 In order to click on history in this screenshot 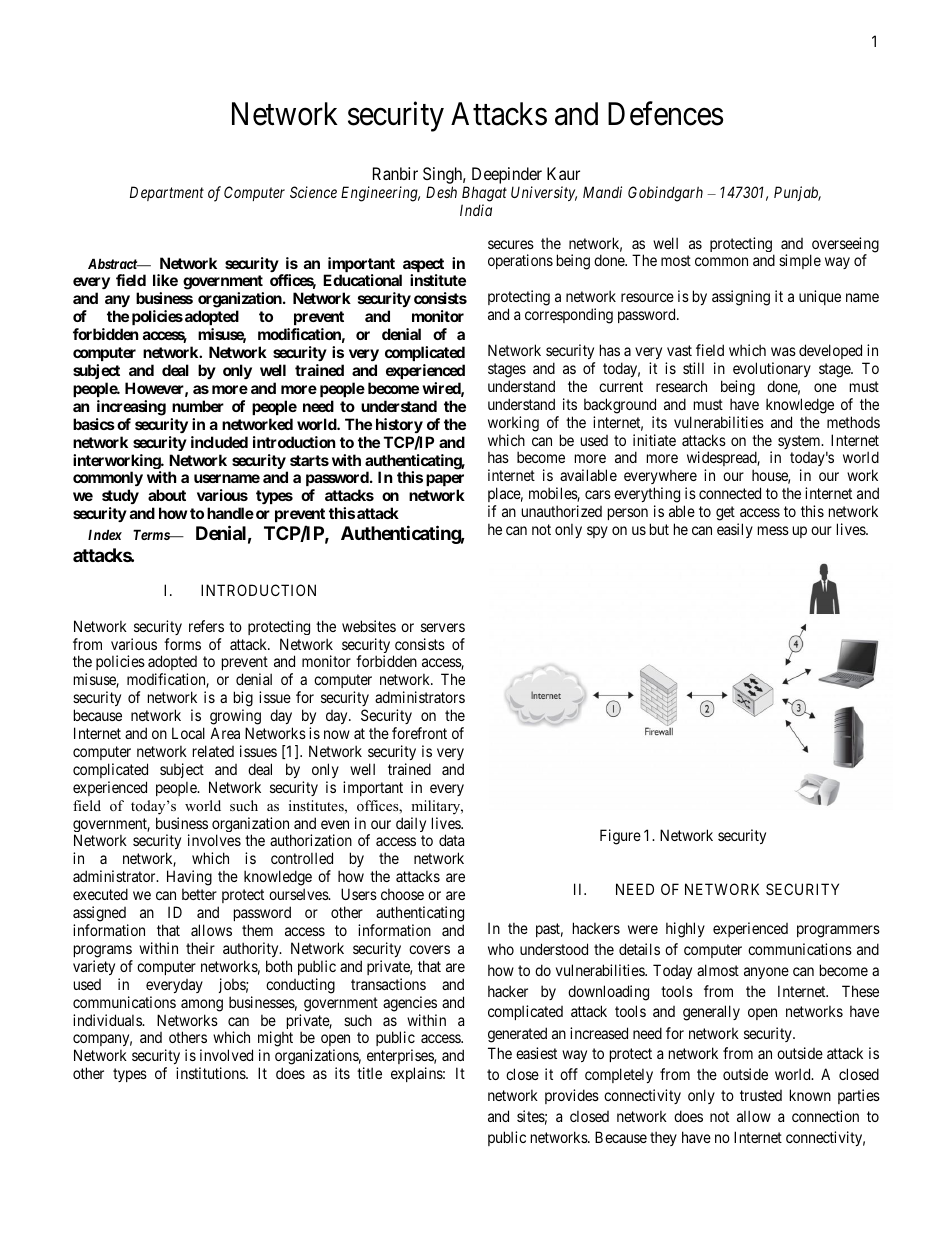, I will do `click(399, 425)`.
